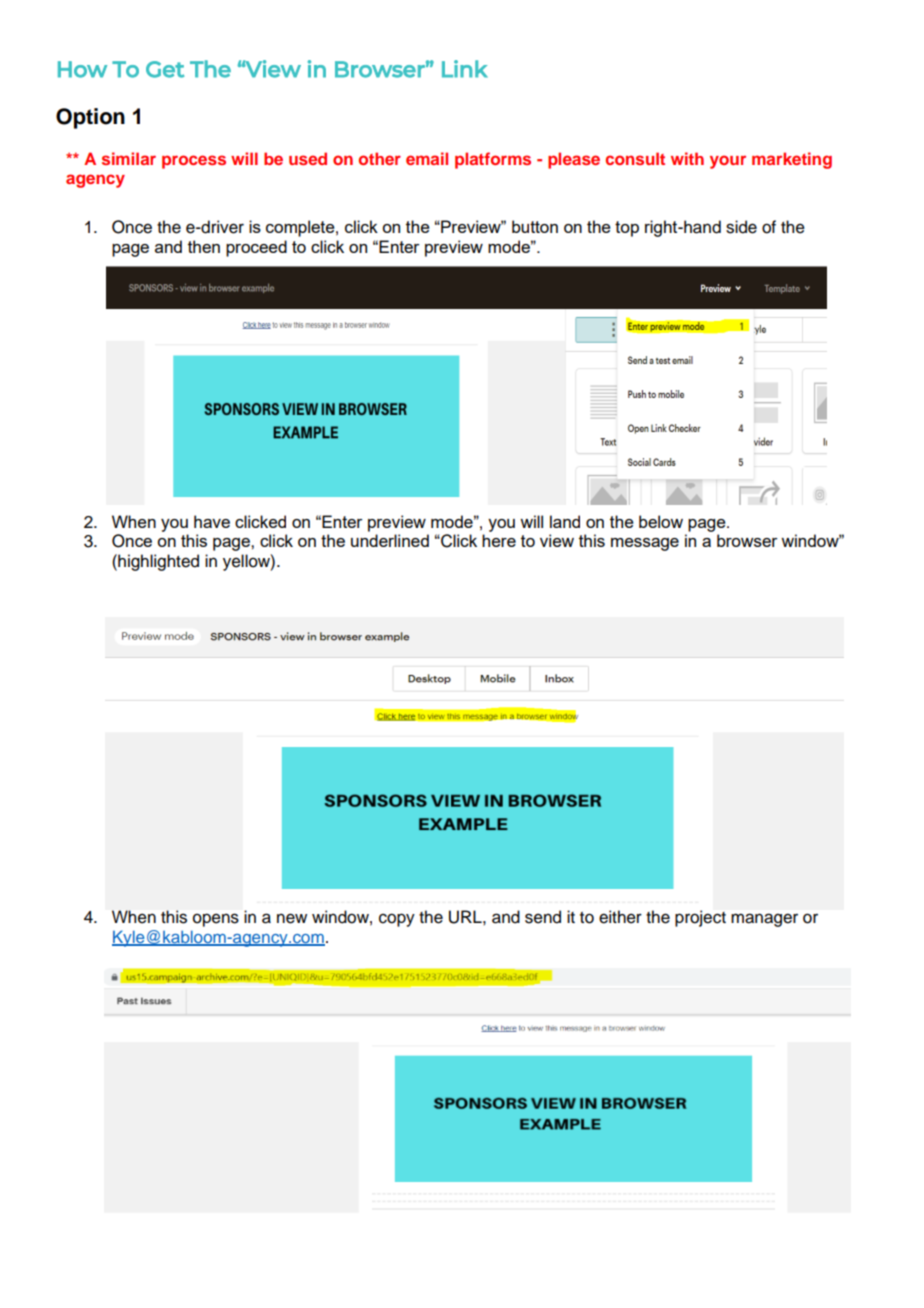 The image size is (924, 1308). What do you see at coordinates (390, 540) in the screenshot?
I see `underlined` at bounding box center [390, 540].
